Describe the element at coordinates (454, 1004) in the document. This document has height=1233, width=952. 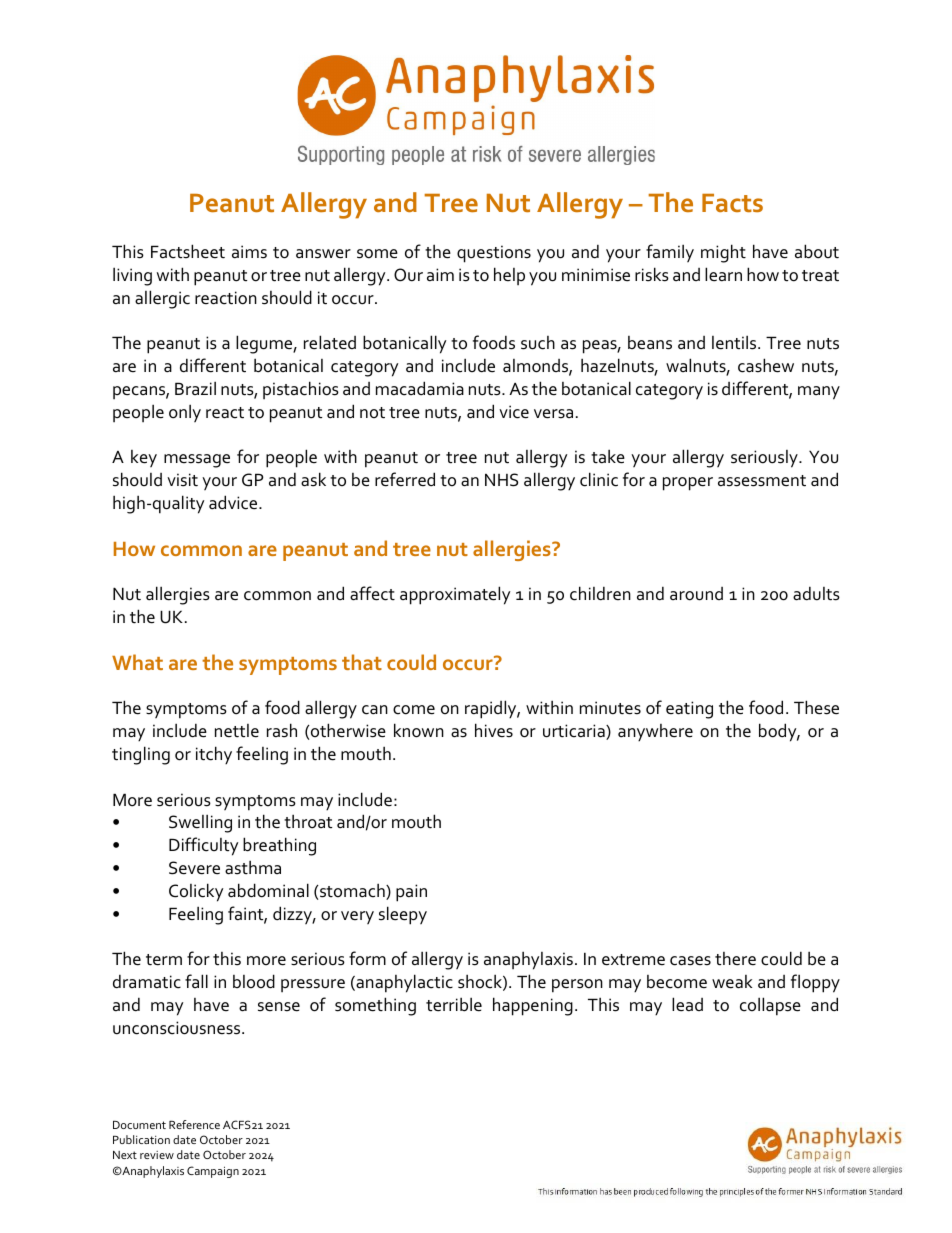
I see `terrible` at that location.
